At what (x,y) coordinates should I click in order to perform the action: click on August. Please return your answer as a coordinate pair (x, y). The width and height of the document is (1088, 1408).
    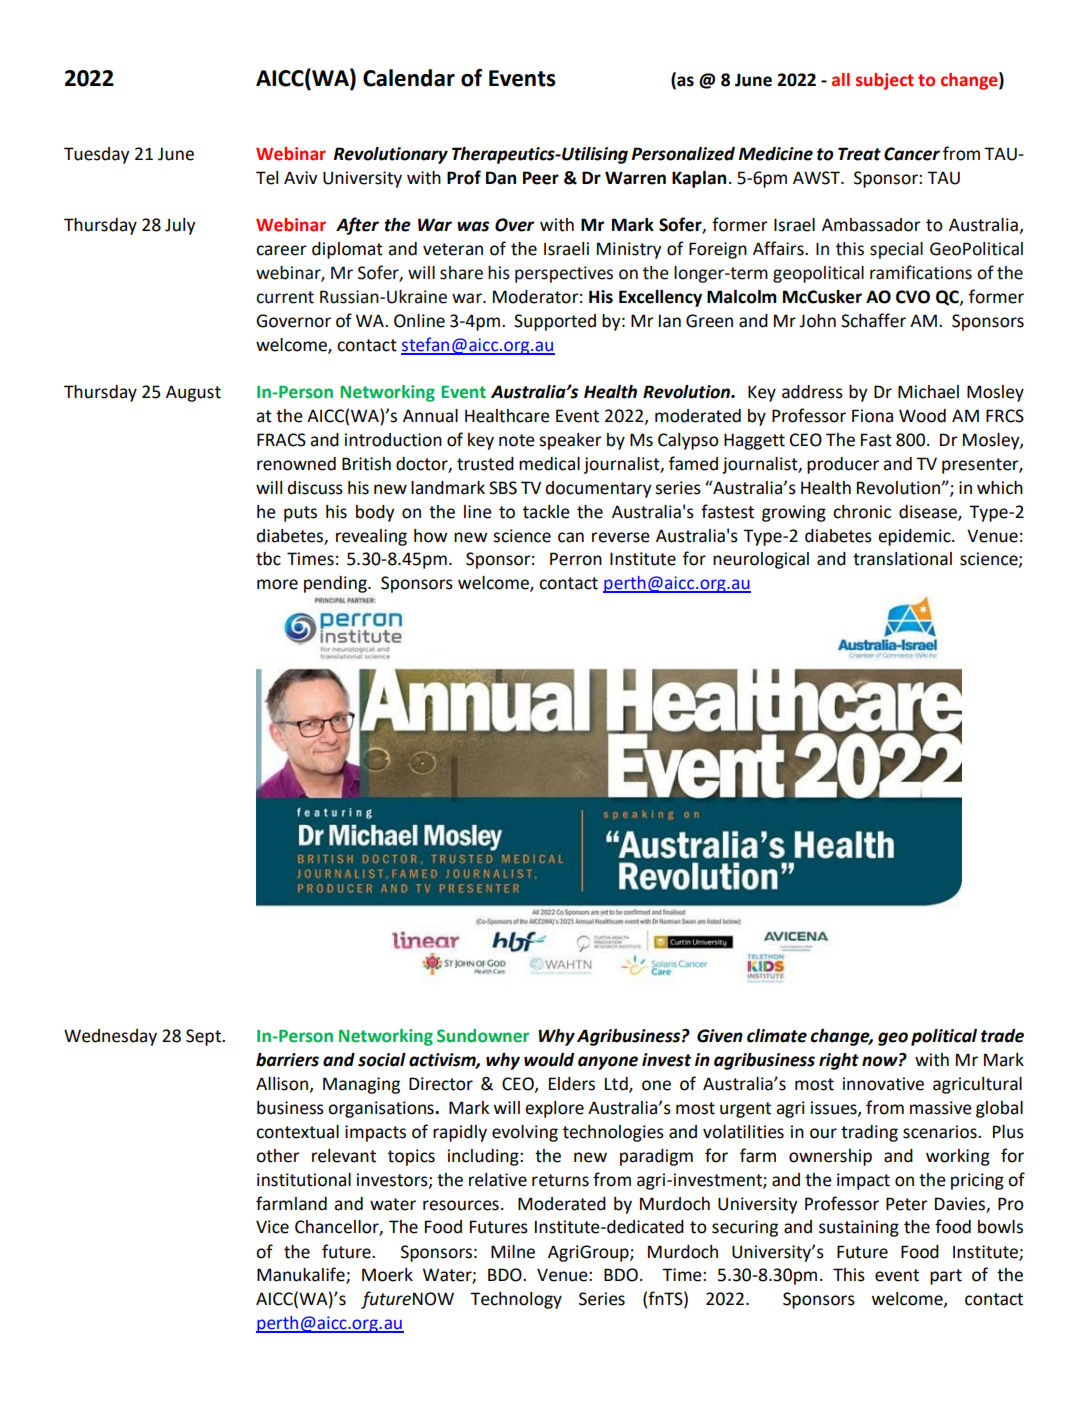
    Looking at the image, I should click on (193, 393).
